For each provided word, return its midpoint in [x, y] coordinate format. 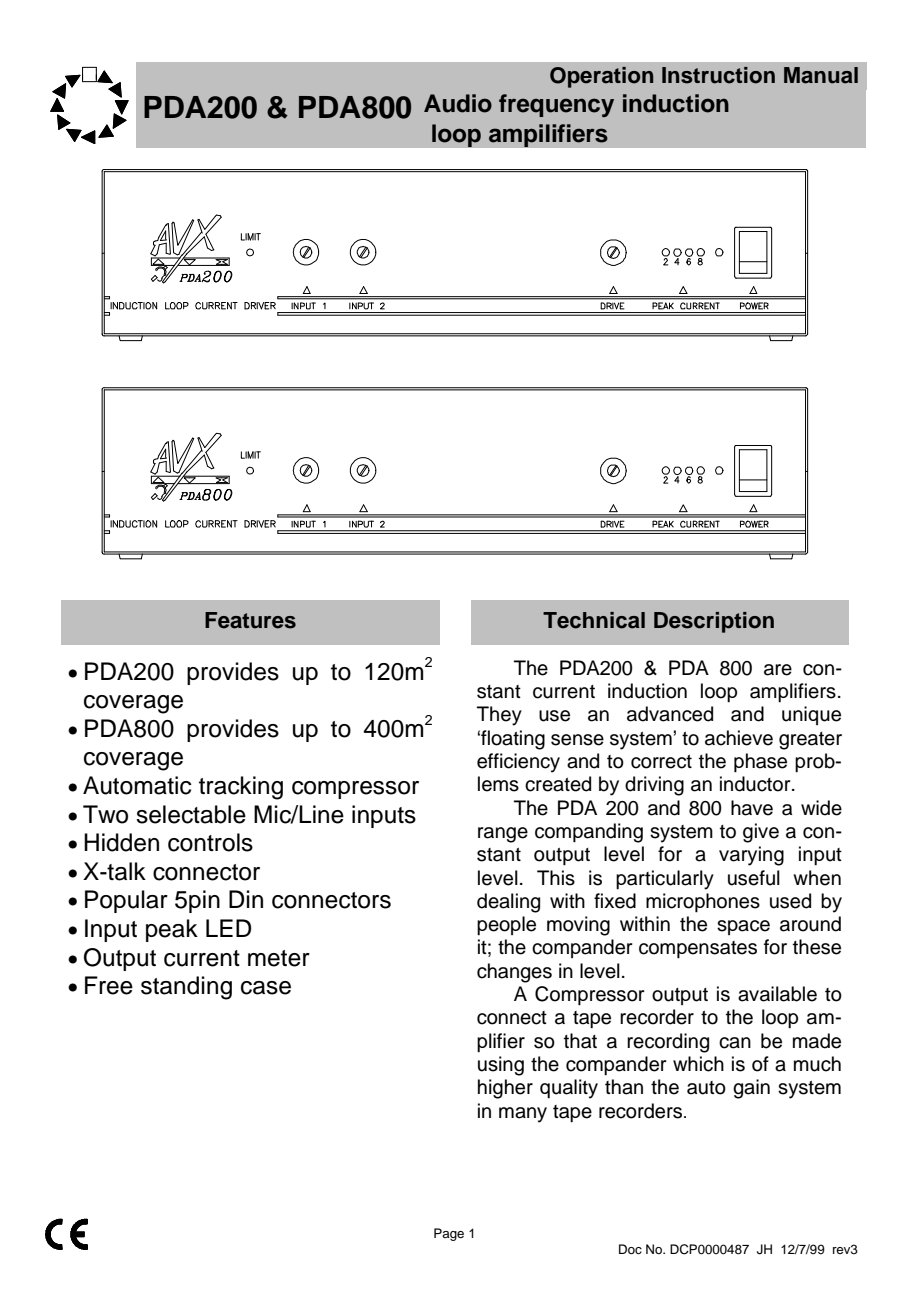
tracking [241, 788]
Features [250, 620]
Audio [458, 103]
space [743, 927]
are [778, 670]
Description [714, 622]
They [499, 716]
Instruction [718, 75]
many [523, 1115]
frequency [556, 105]
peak [172, 930]
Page [449, 1234]
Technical [594, 620]
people [506, 925]
